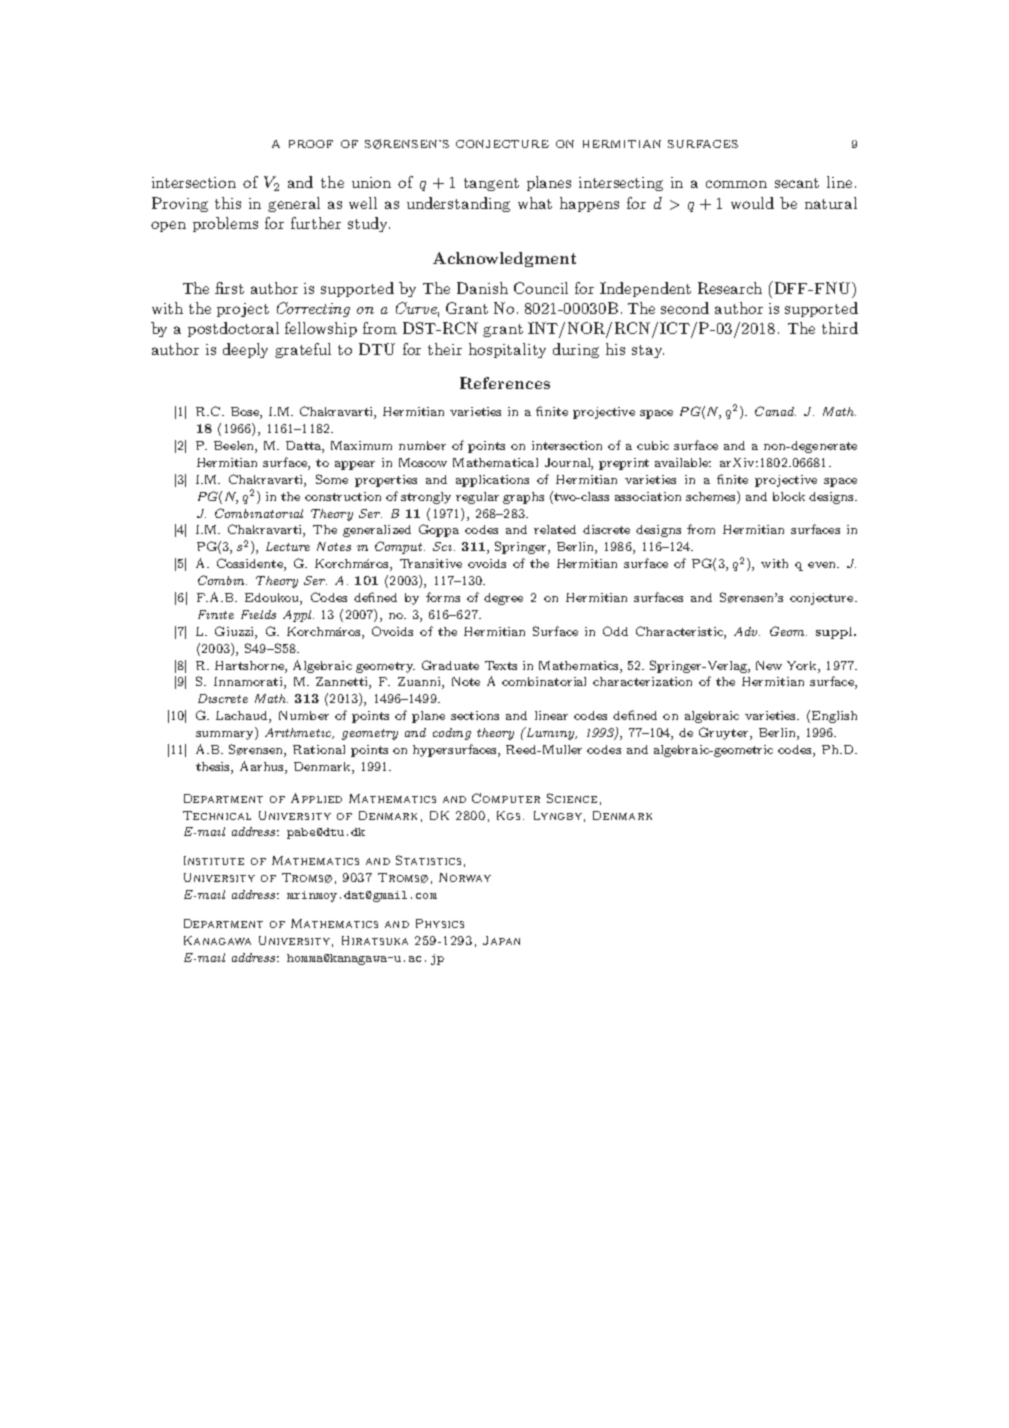 Image resolution: width=1009 pixels, height=1428 pixels. I want to click on available, so click(683, 462).
